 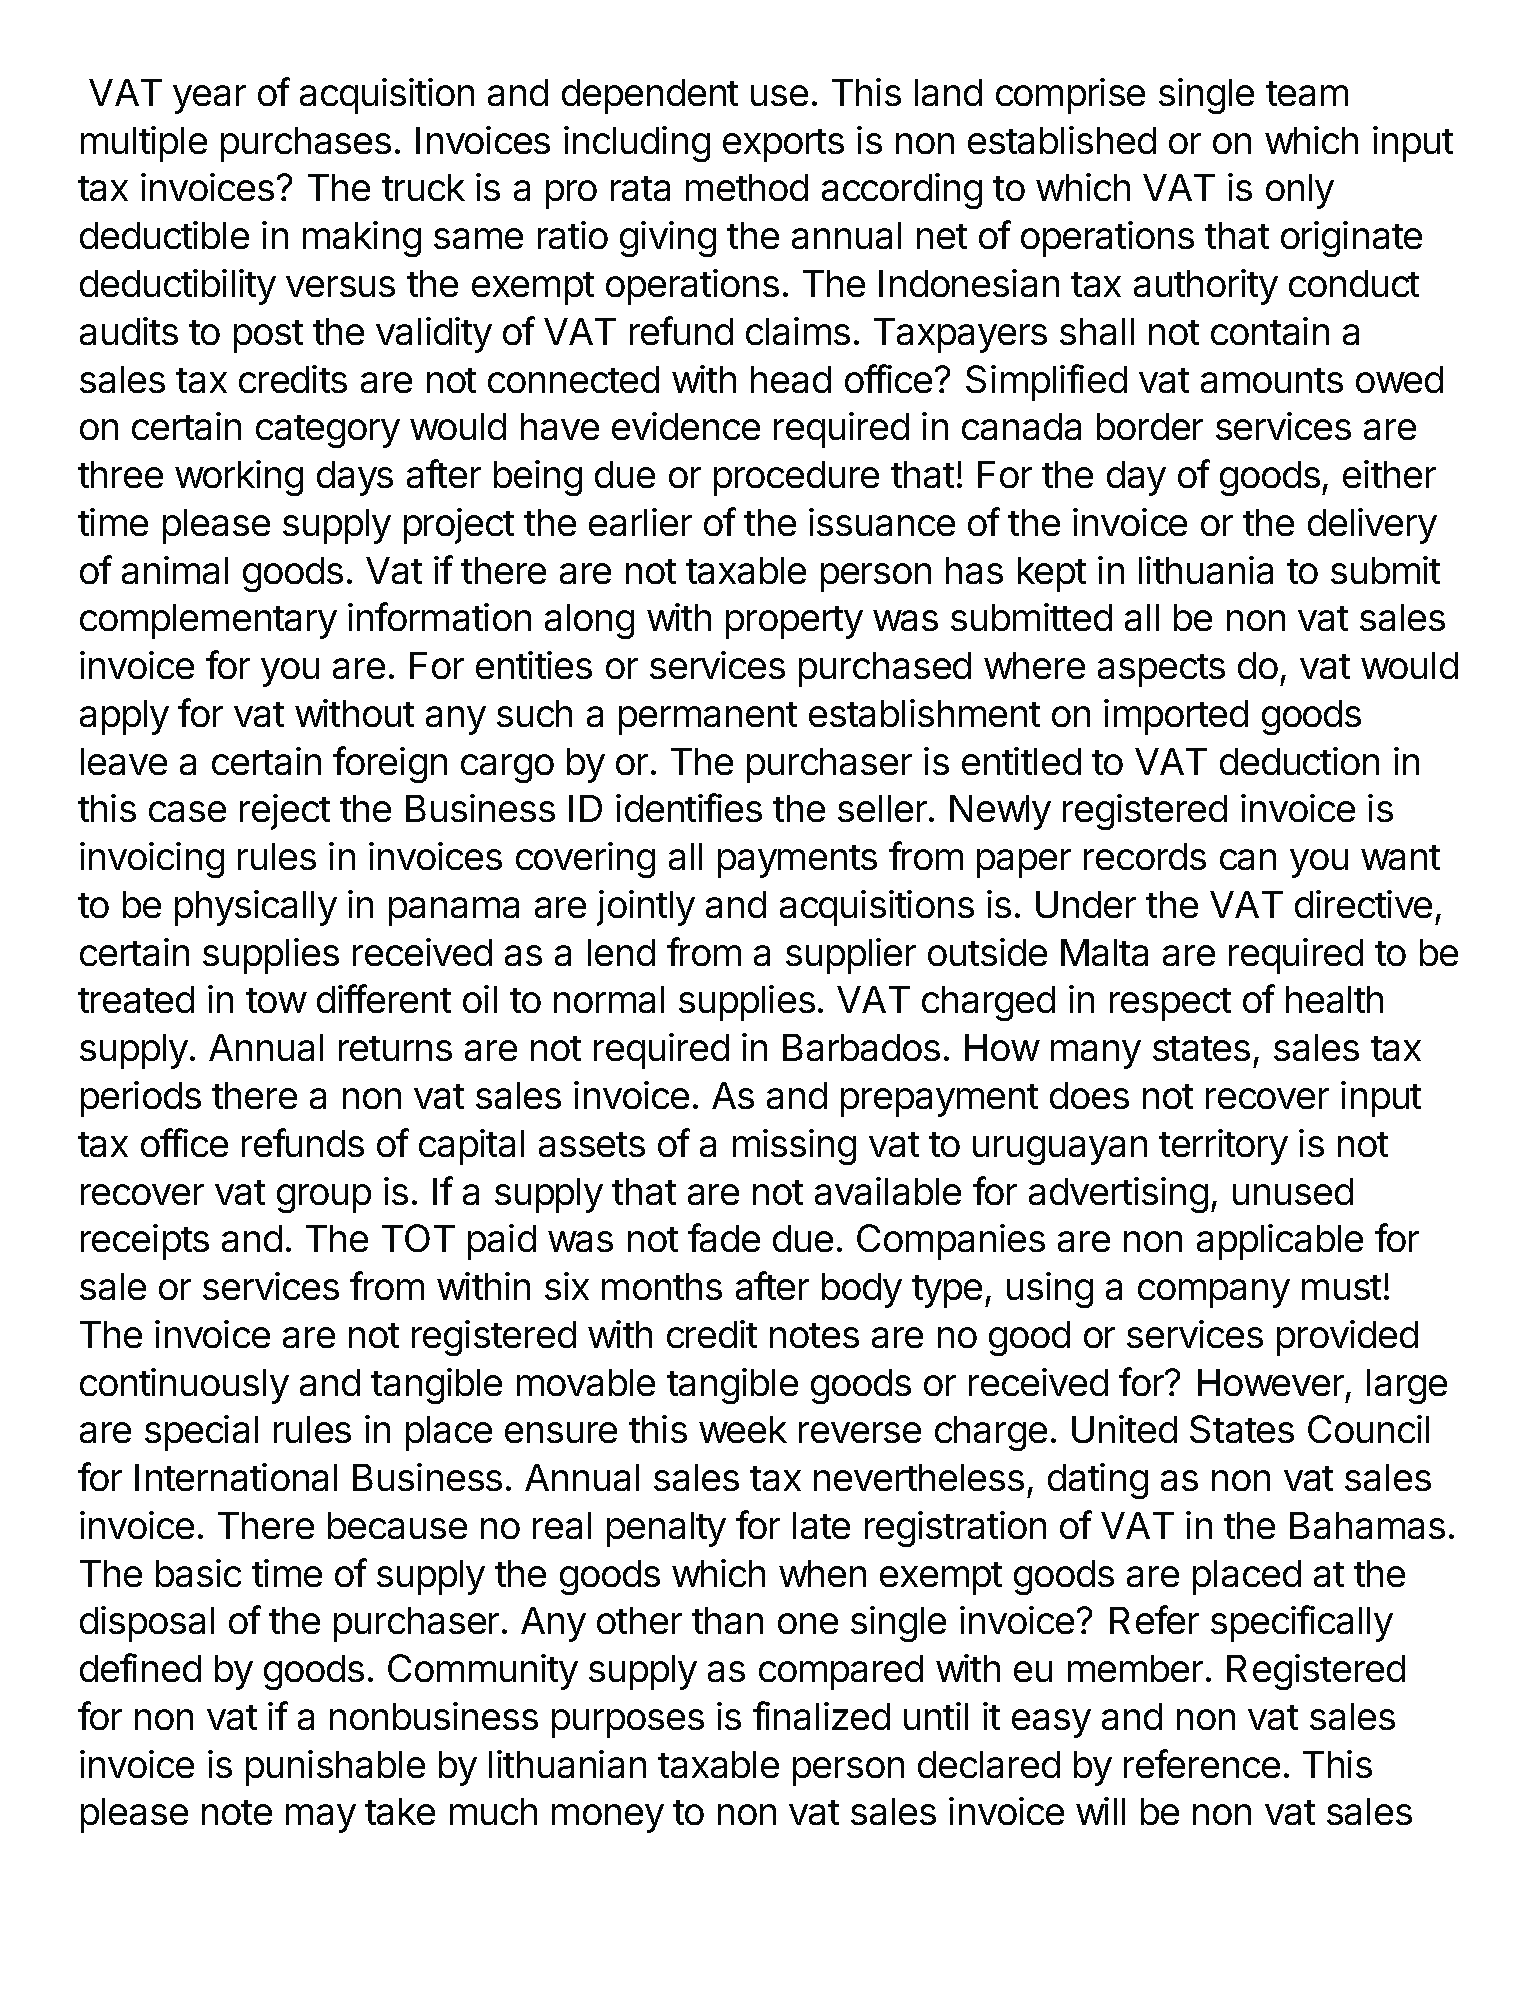 I want to click on punishable, so click(x=335, y=1768).
